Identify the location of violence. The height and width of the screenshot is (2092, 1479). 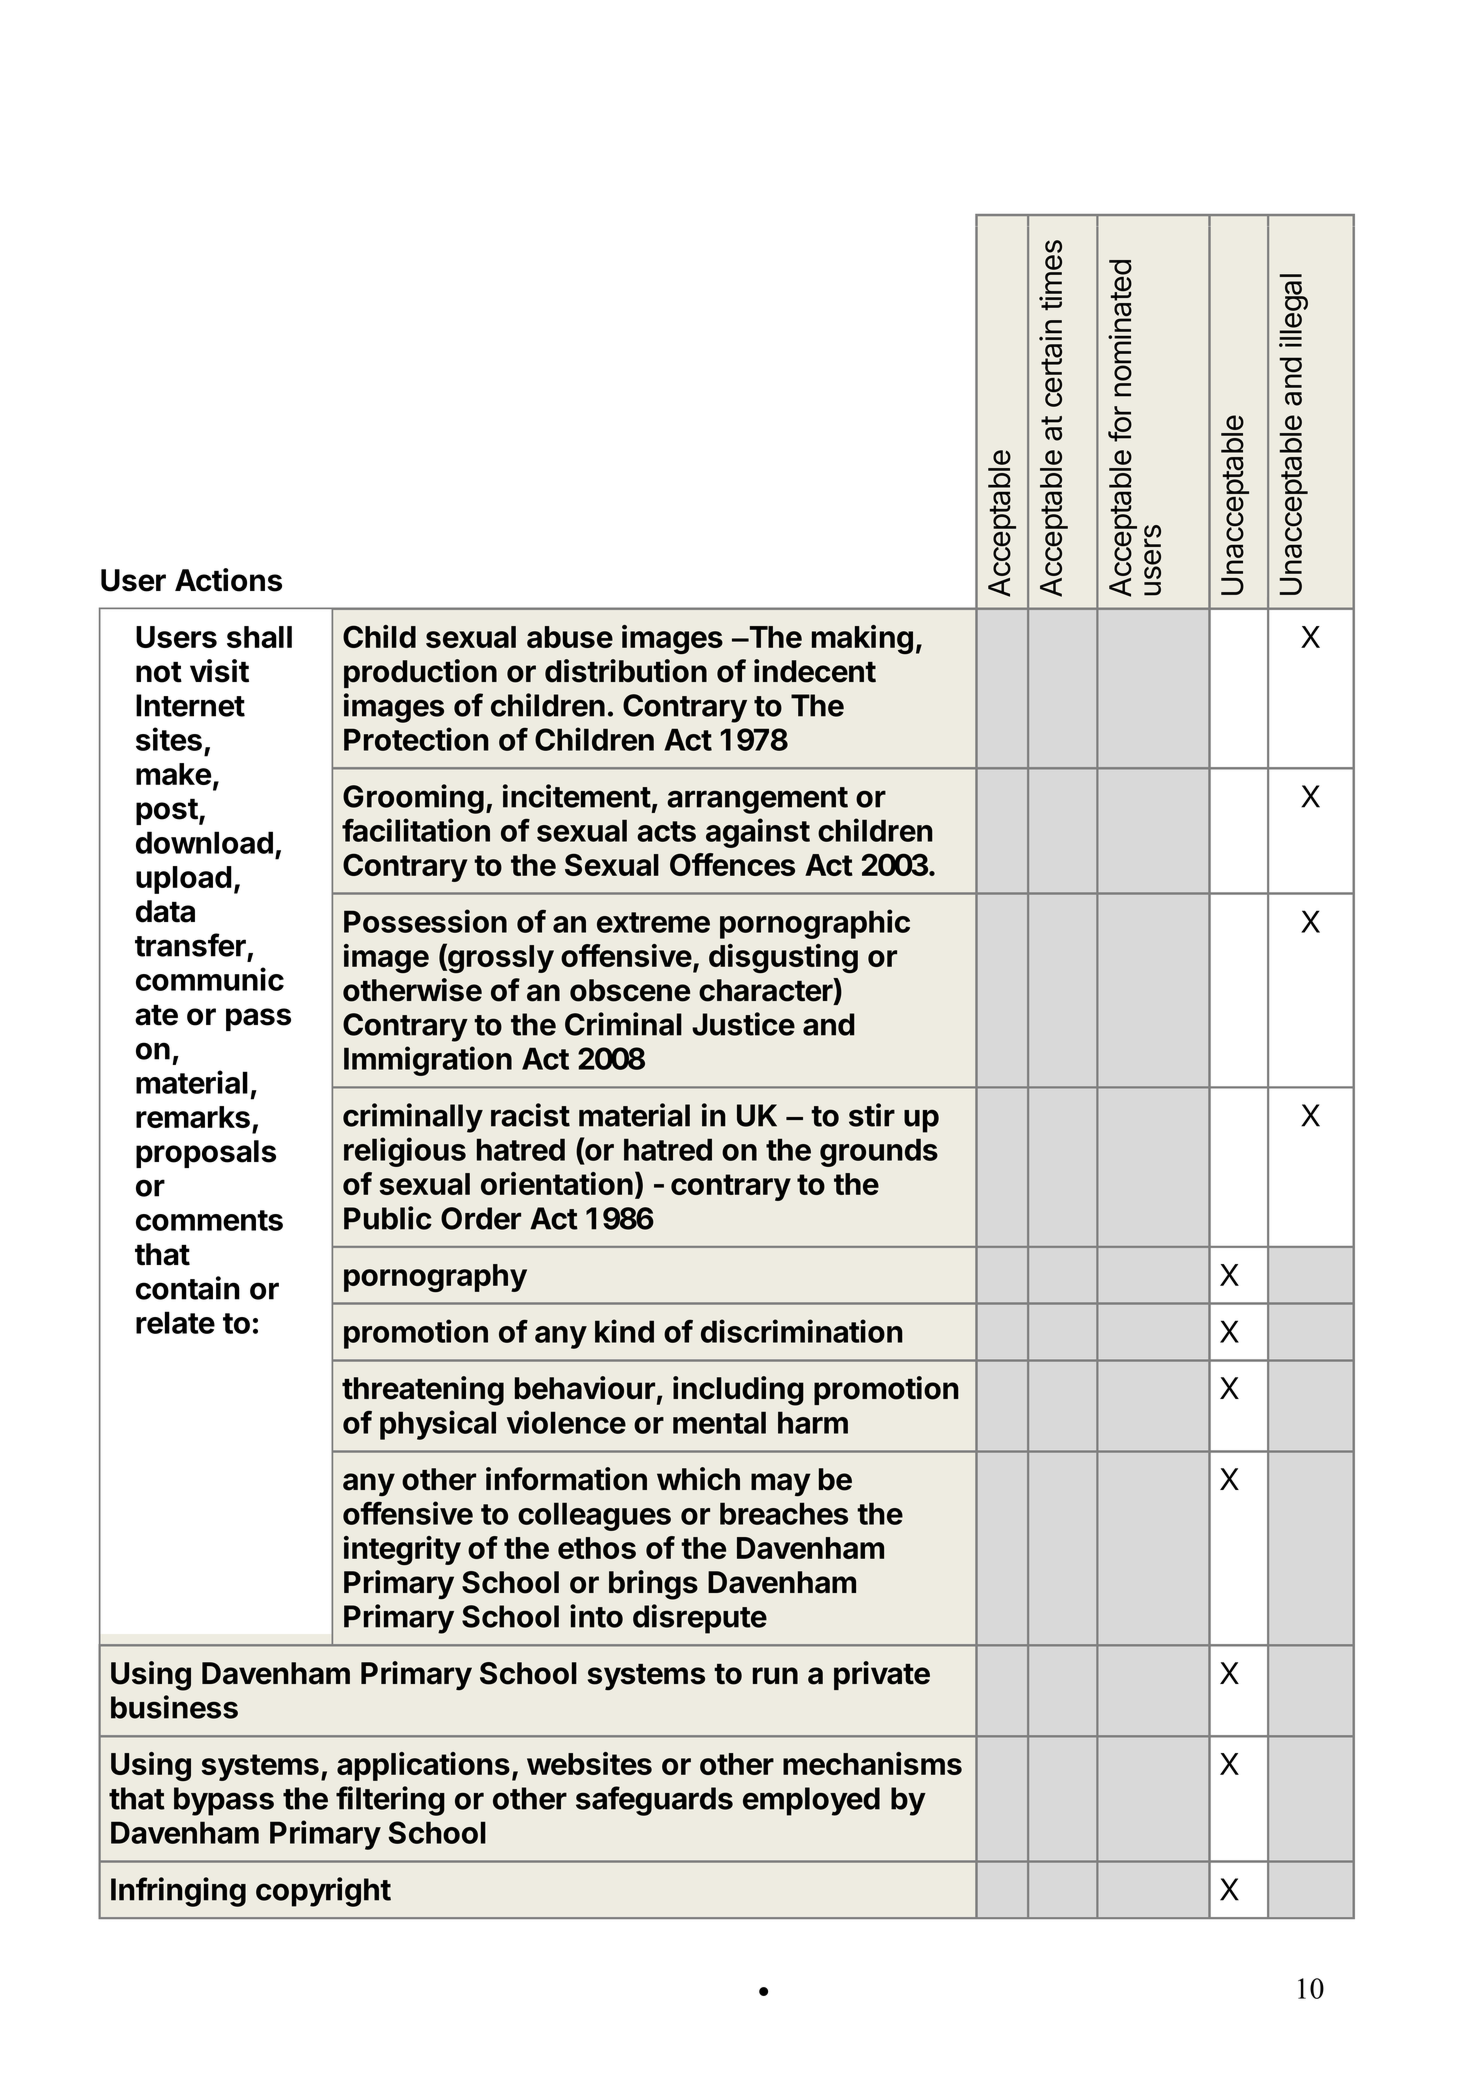
(566, 1422).
